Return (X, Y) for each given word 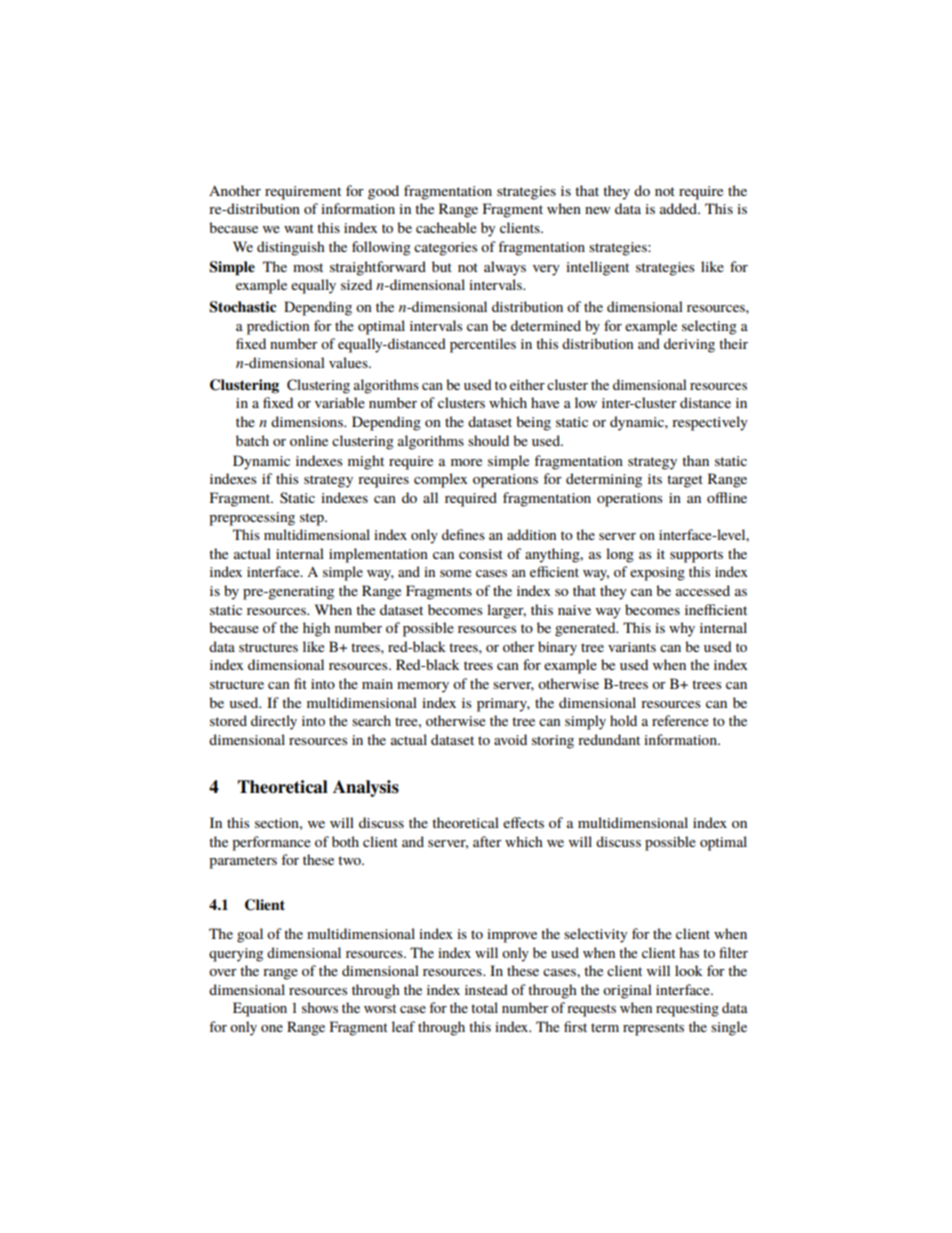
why (682, 629)
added (680, 208)
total (484, 1007)
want (299, 228)
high (316, 629)
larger (506, 611)
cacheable (446, 227)
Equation (260, 1009)
